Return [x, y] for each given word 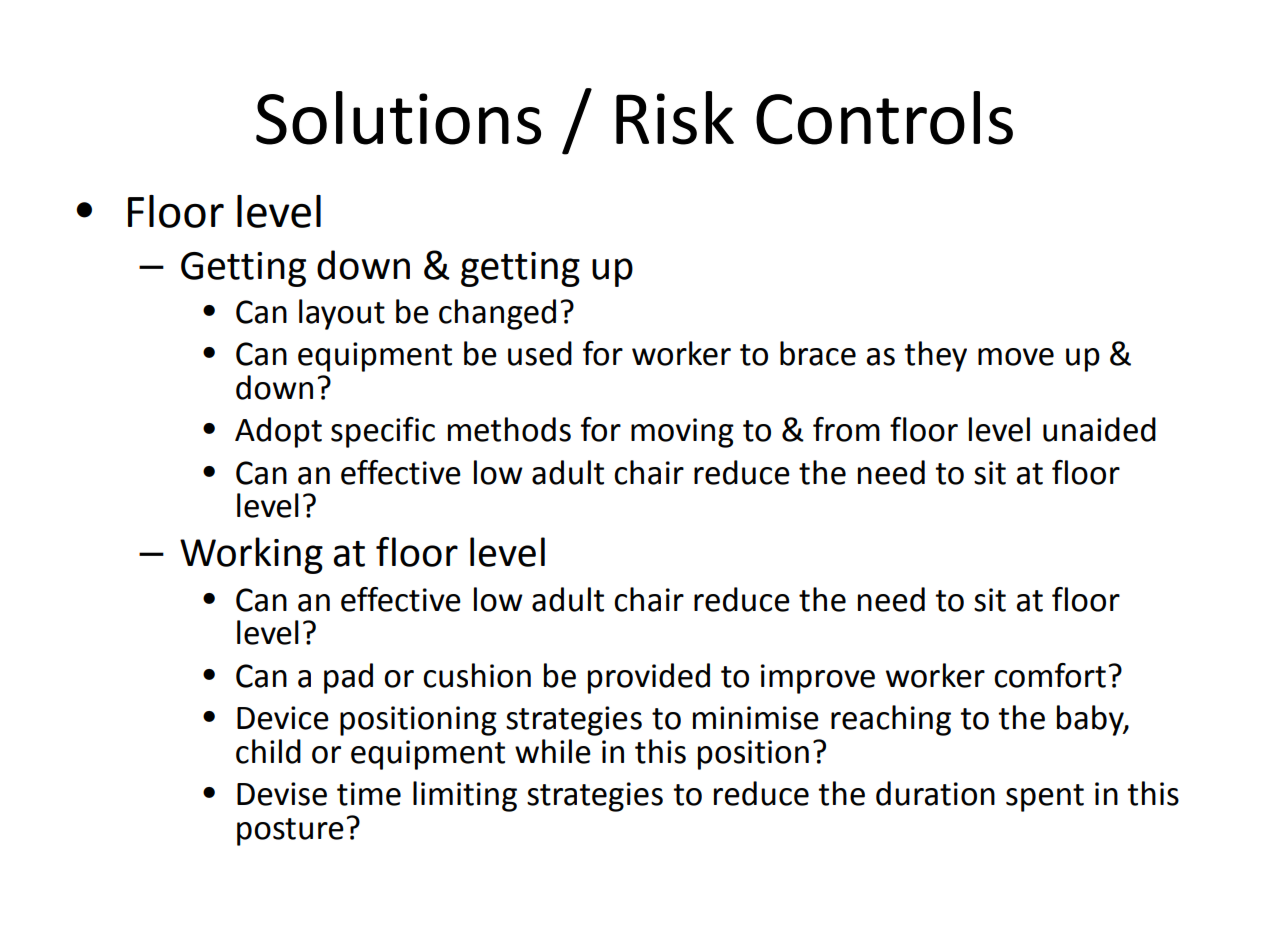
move [1016, 357]
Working [251, 555]
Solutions [398, 118]
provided [649, 678]
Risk [675, 118]
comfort [1050, 675]
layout [342, 314]
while [553, 751]
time [369, 794]
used [540, 353]
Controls [884, 118]
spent [1045, 798]
